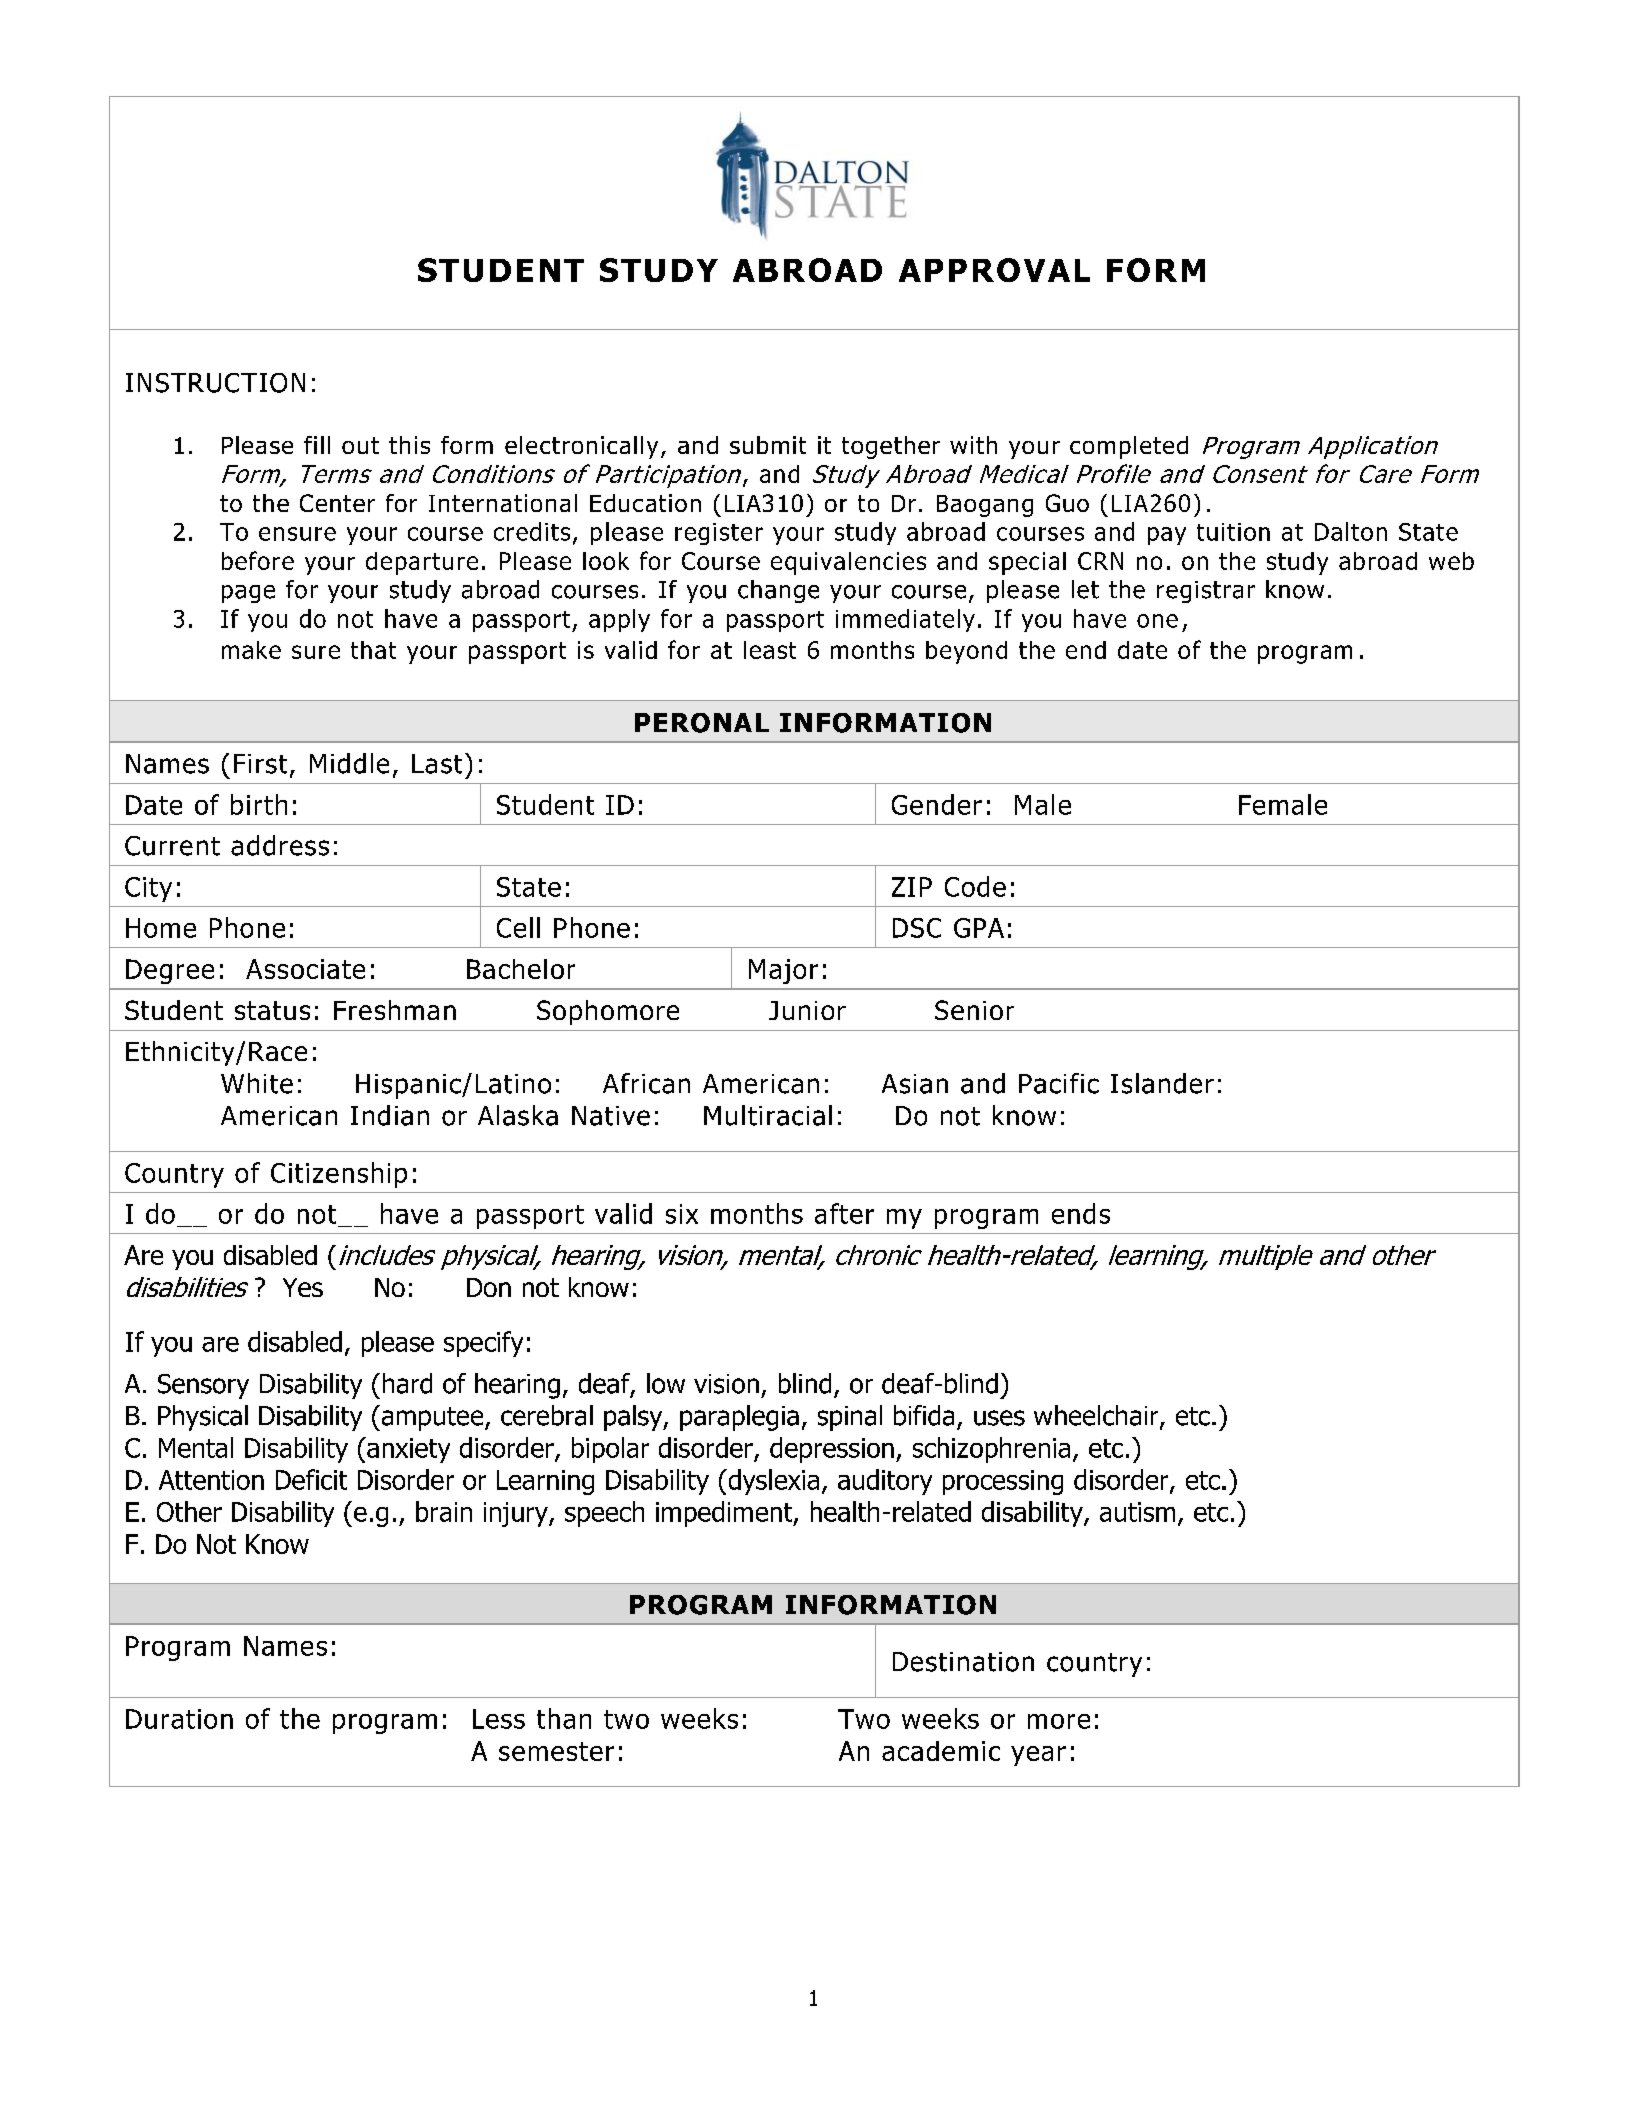 This screenshot has width=1628, height=2106. I want to click on after, so click(844, 1213).
